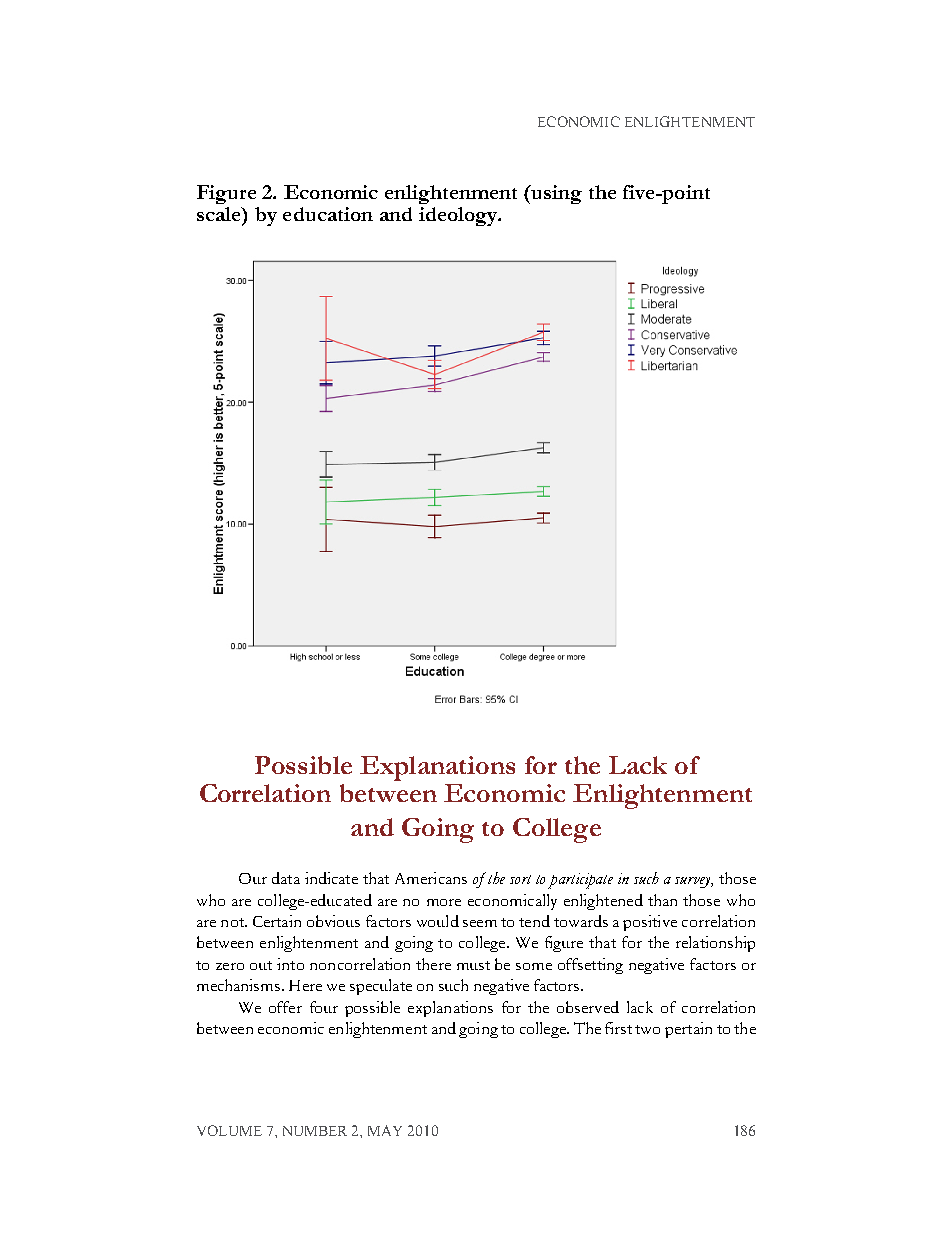  I want to click on Americans, so click(431, 878).
